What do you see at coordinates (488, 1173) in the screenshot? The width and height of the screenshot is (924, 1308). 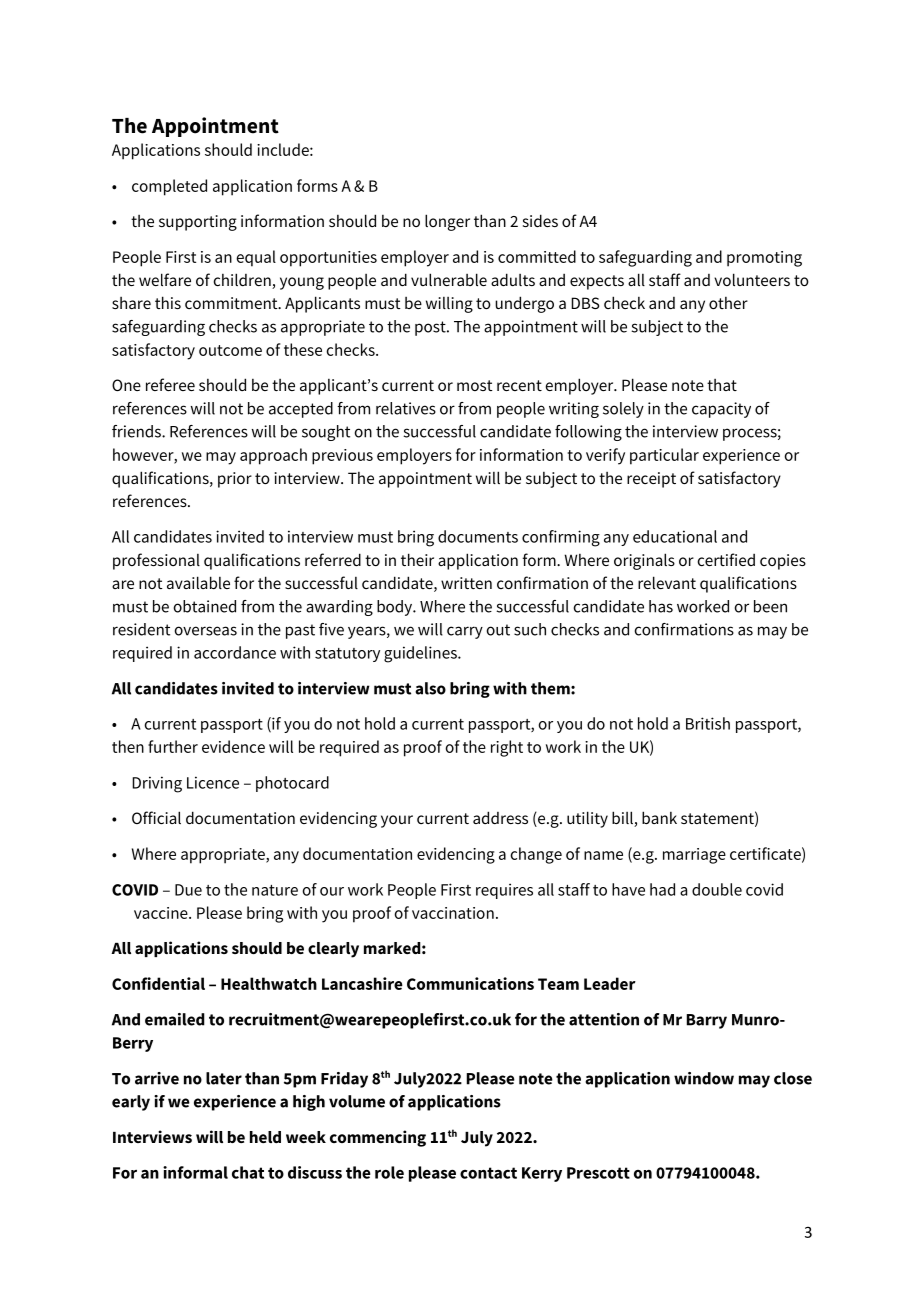 I see `contact` at bounding box center [488, 1173].
